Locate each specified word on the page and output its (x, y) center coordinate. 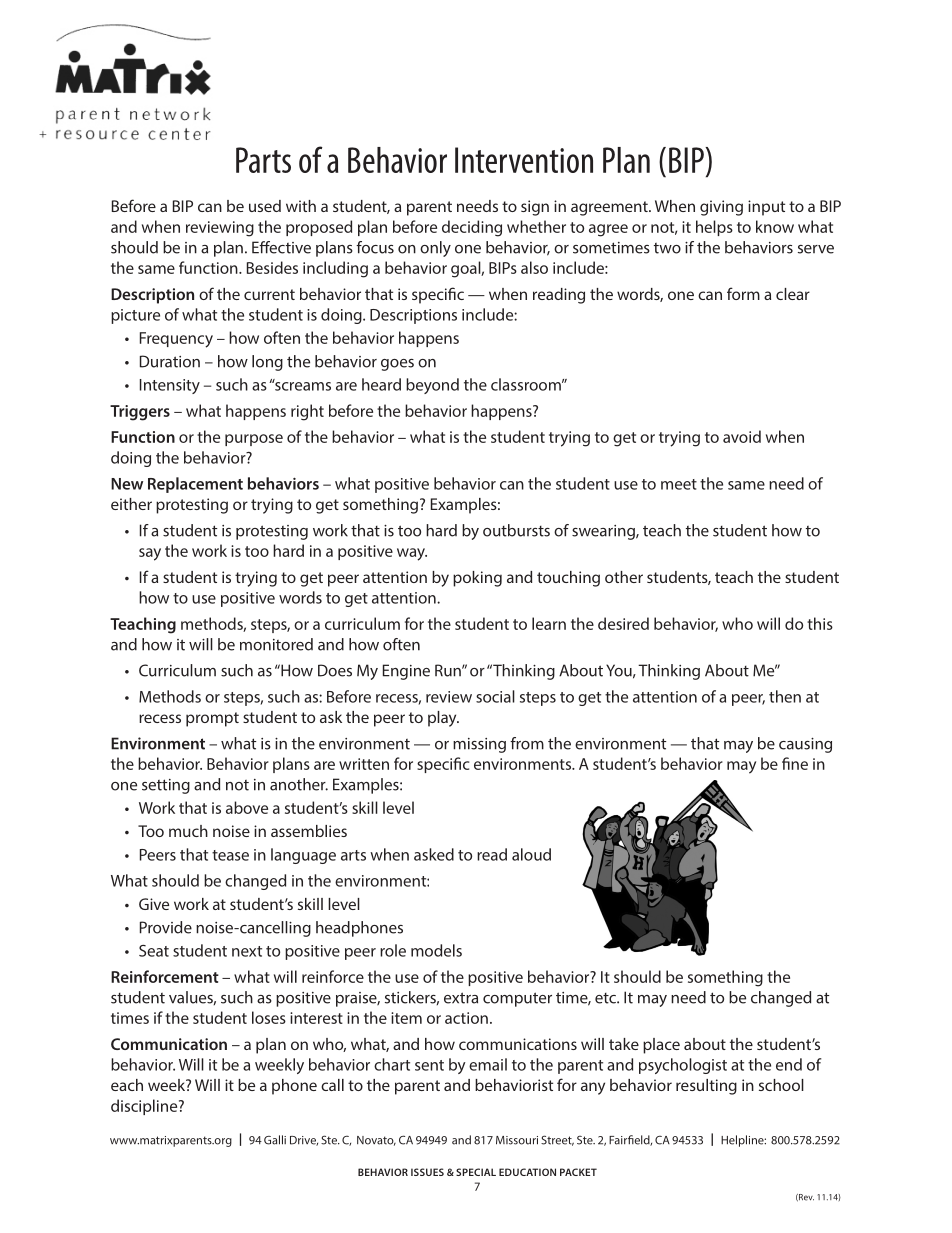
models (436, 950)
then (785, 696)
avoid (742, 436)
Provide (166, 927)
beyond (432, 386)
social (495, 696)
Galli (275, 1140)
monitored (276, 644)
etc (606, 998)
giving (721, 208)
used (265, 206)
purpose (254, 440)
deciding (472, 228)
